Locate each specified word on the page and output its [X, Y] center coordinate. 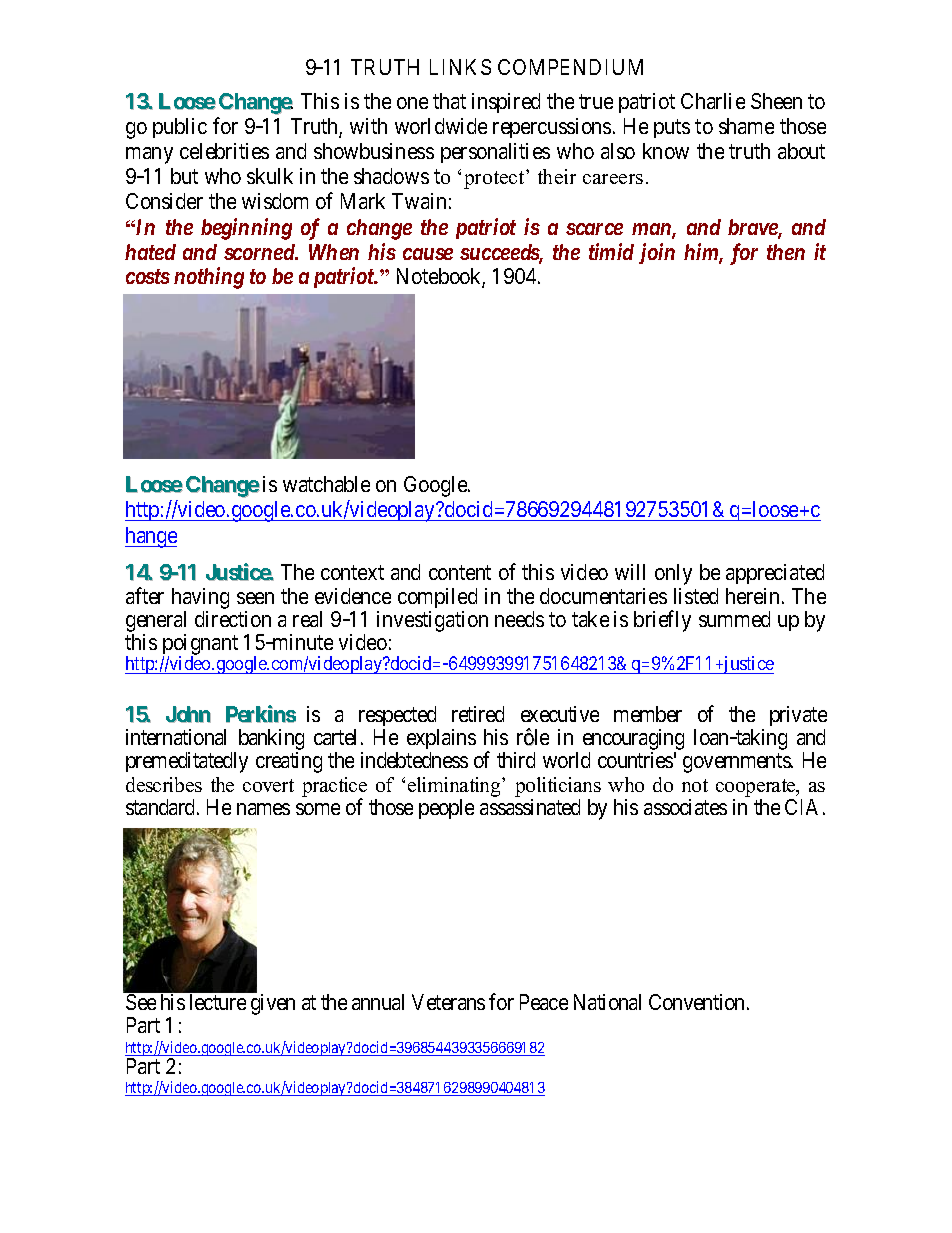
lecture [218, 1002]
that [449, 101]
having [200, 598]
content [460, 573]
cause [428, 254]
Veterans [448, 1002]
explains [441, 741]
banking [271, 741]
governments [737, 763]
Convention [698, 1002]
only [673, 574]
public [180, 128]
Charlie [713, 101]
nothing [209, 278]
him [702, 253]
